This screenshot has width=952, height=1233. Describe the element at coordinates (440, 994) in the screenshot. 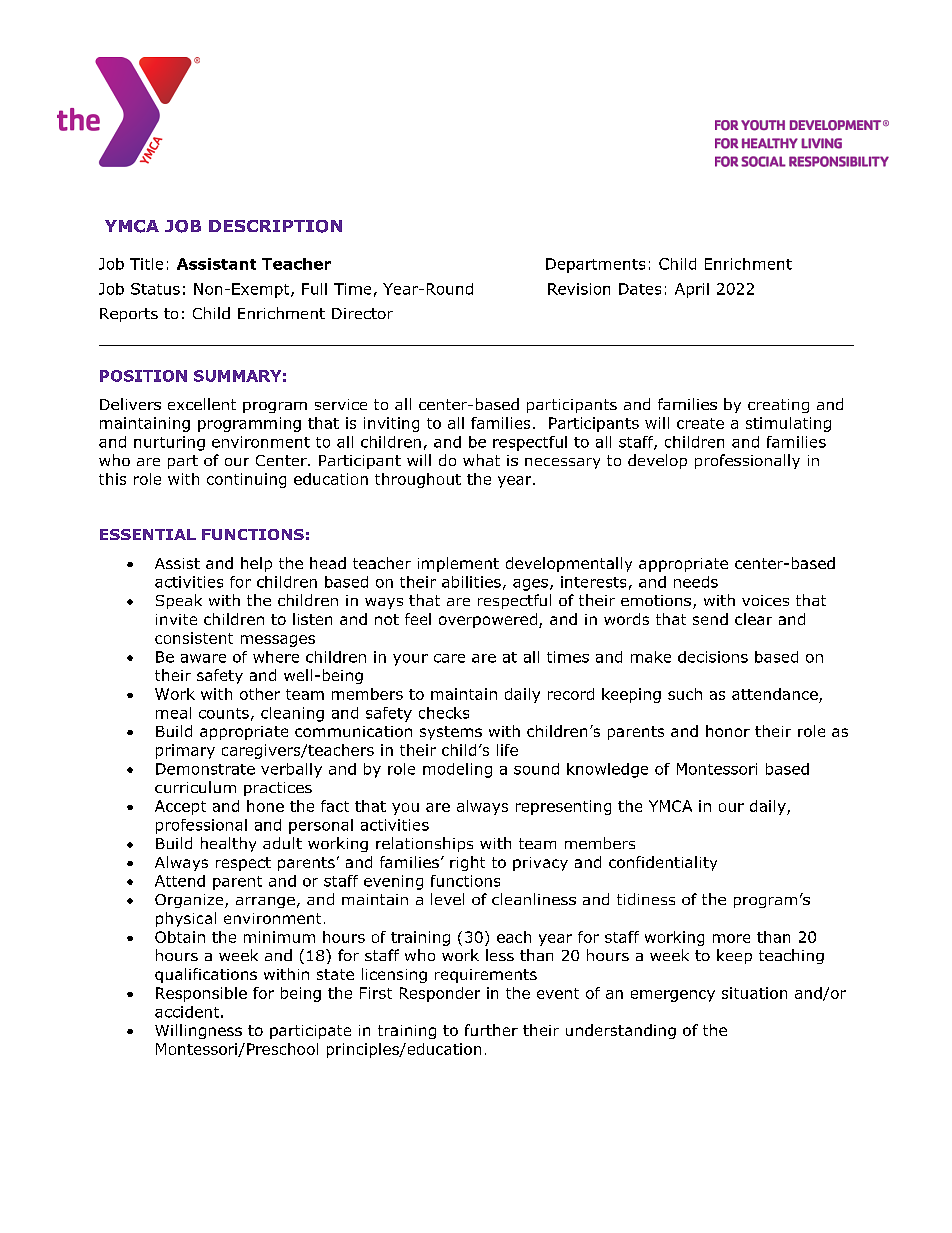

I see `Responder` at that location.
